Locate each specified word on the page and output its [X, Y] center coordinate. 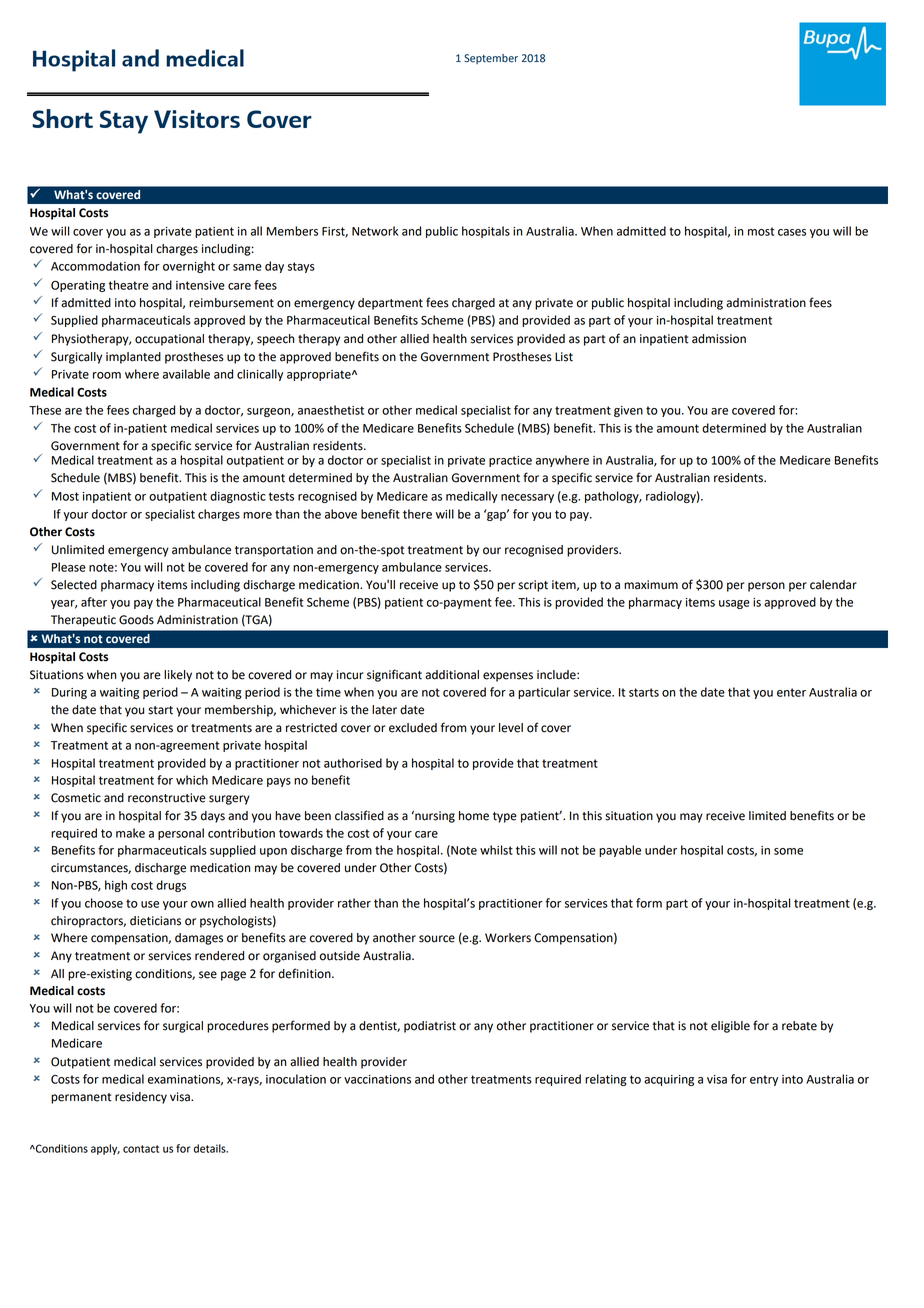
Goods [136, 620]
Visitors [197, 119]
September [491, 59]
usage [734, 604]
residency [141, 1098]
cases [792, 232]
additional [452, 675]
